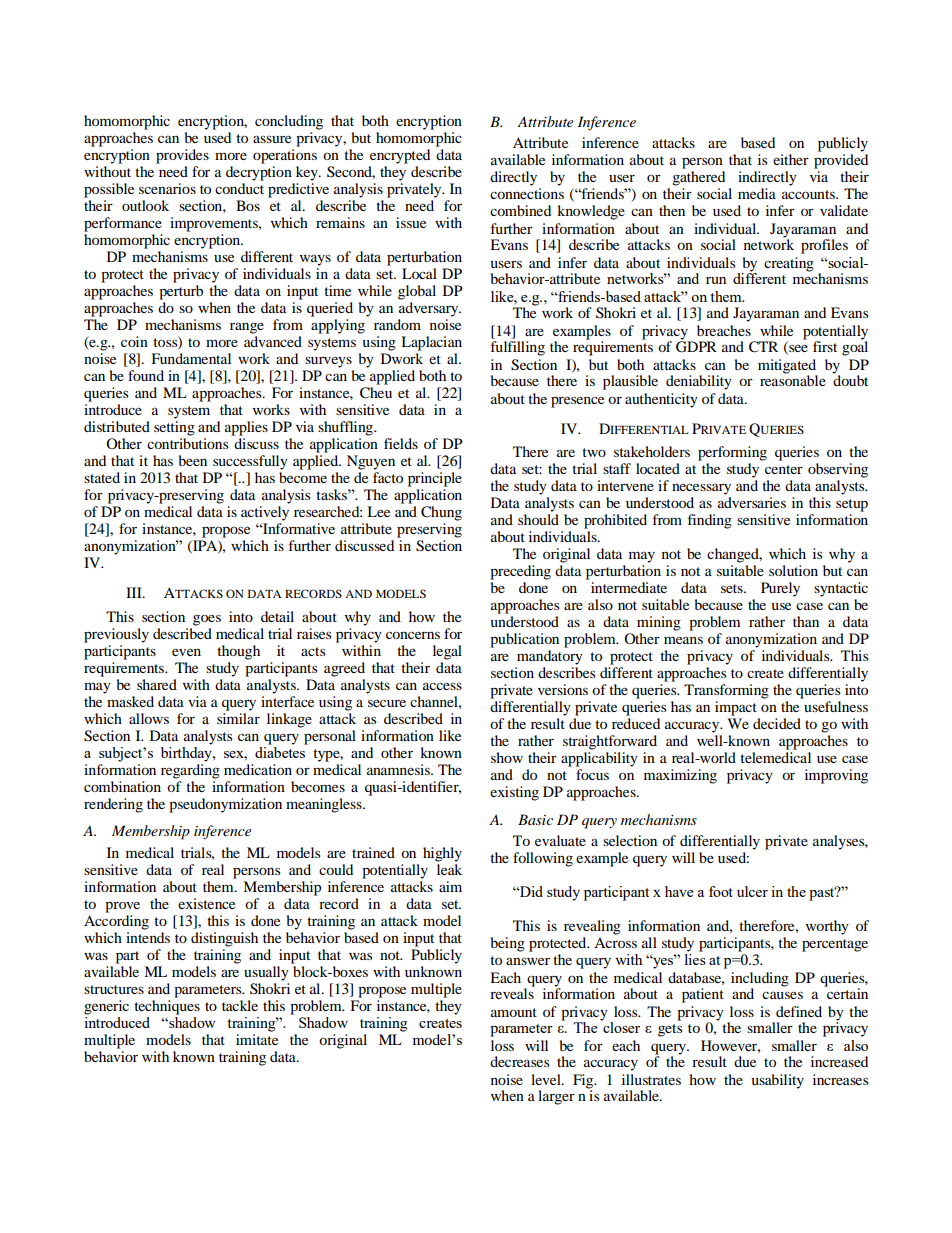  I want to click on publication, so click(524, 640).
